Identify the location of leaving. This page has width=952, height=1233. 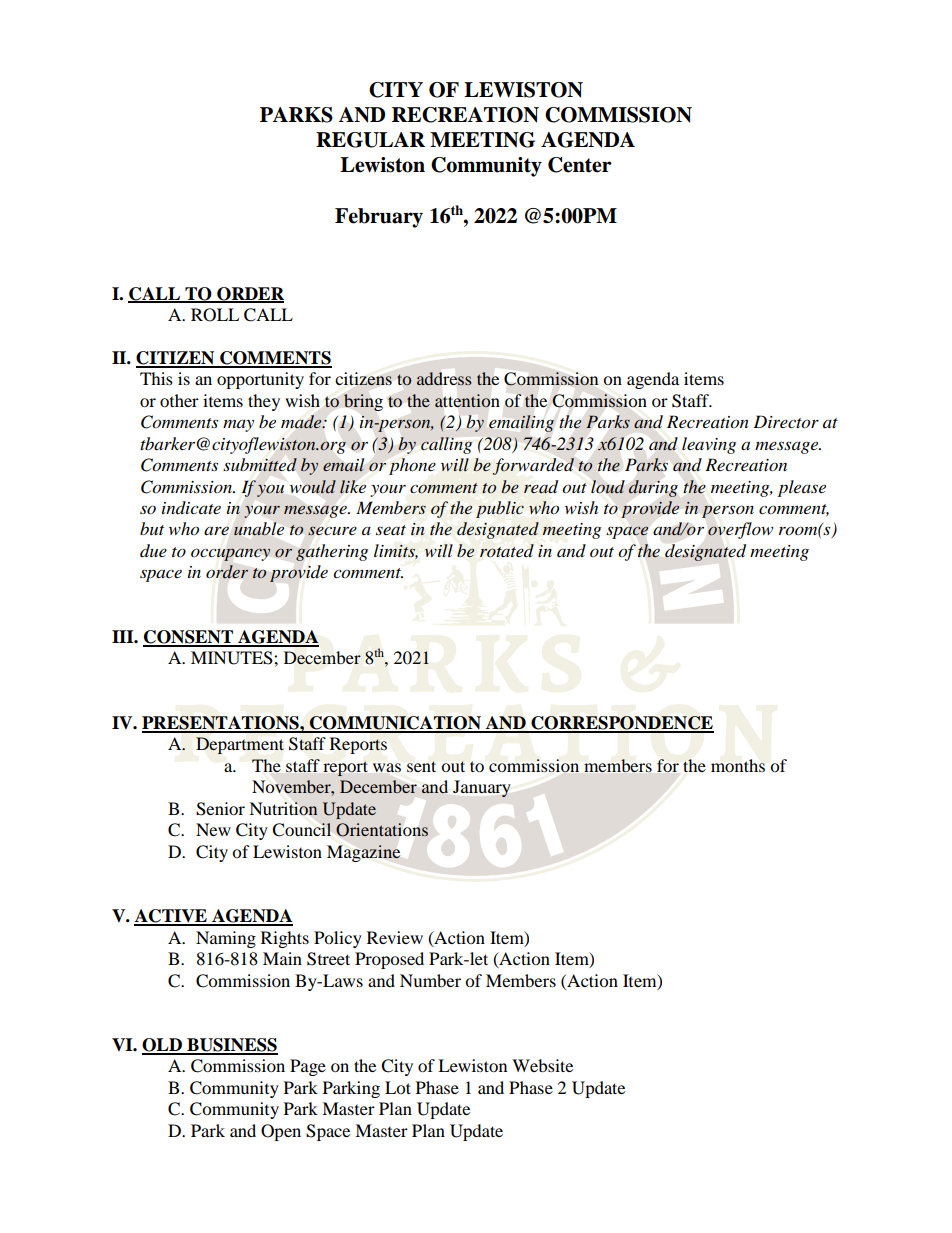
(709, 445).
